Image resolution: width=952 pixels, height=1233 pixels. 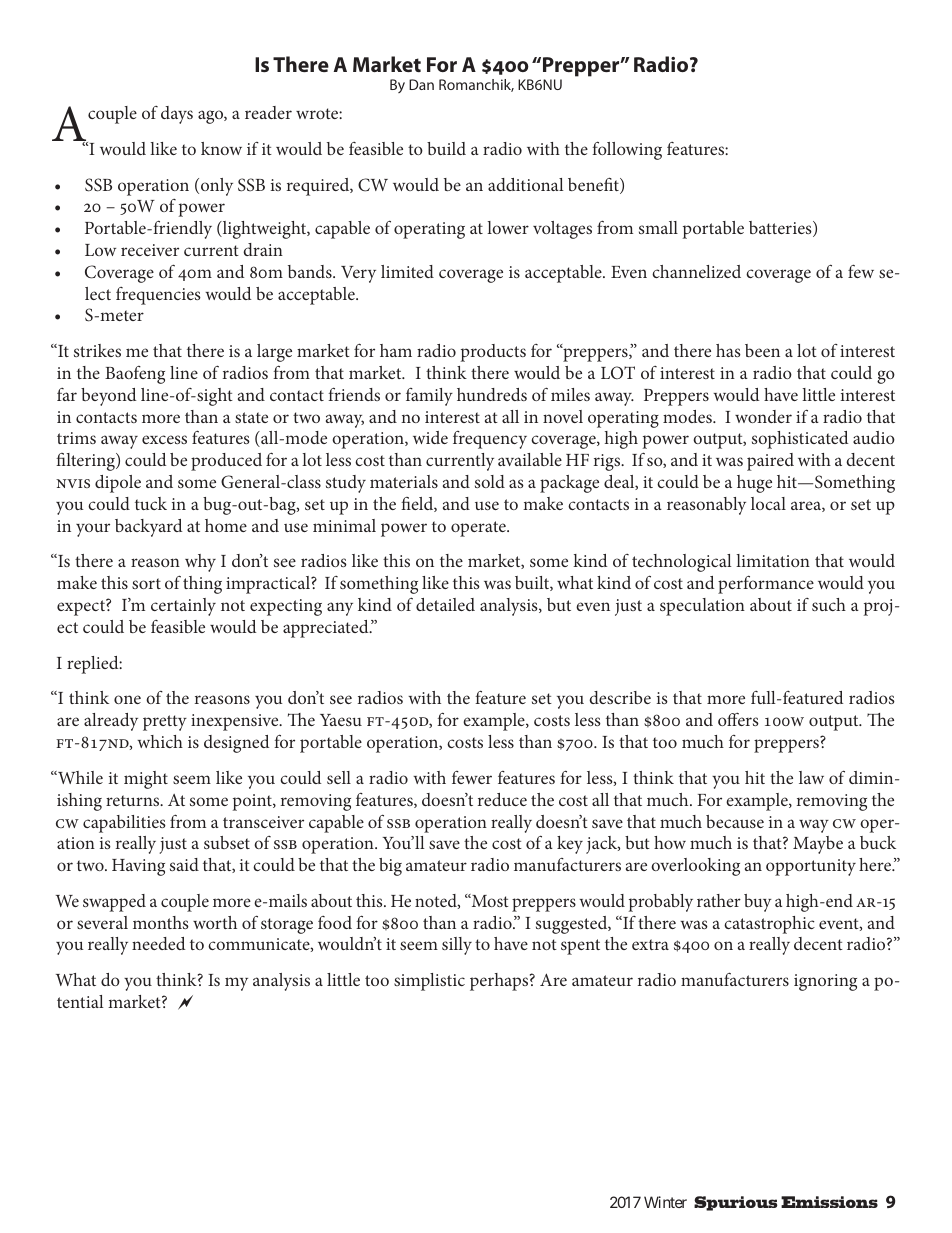 I want to click on build, so click(x=446, y=148).
